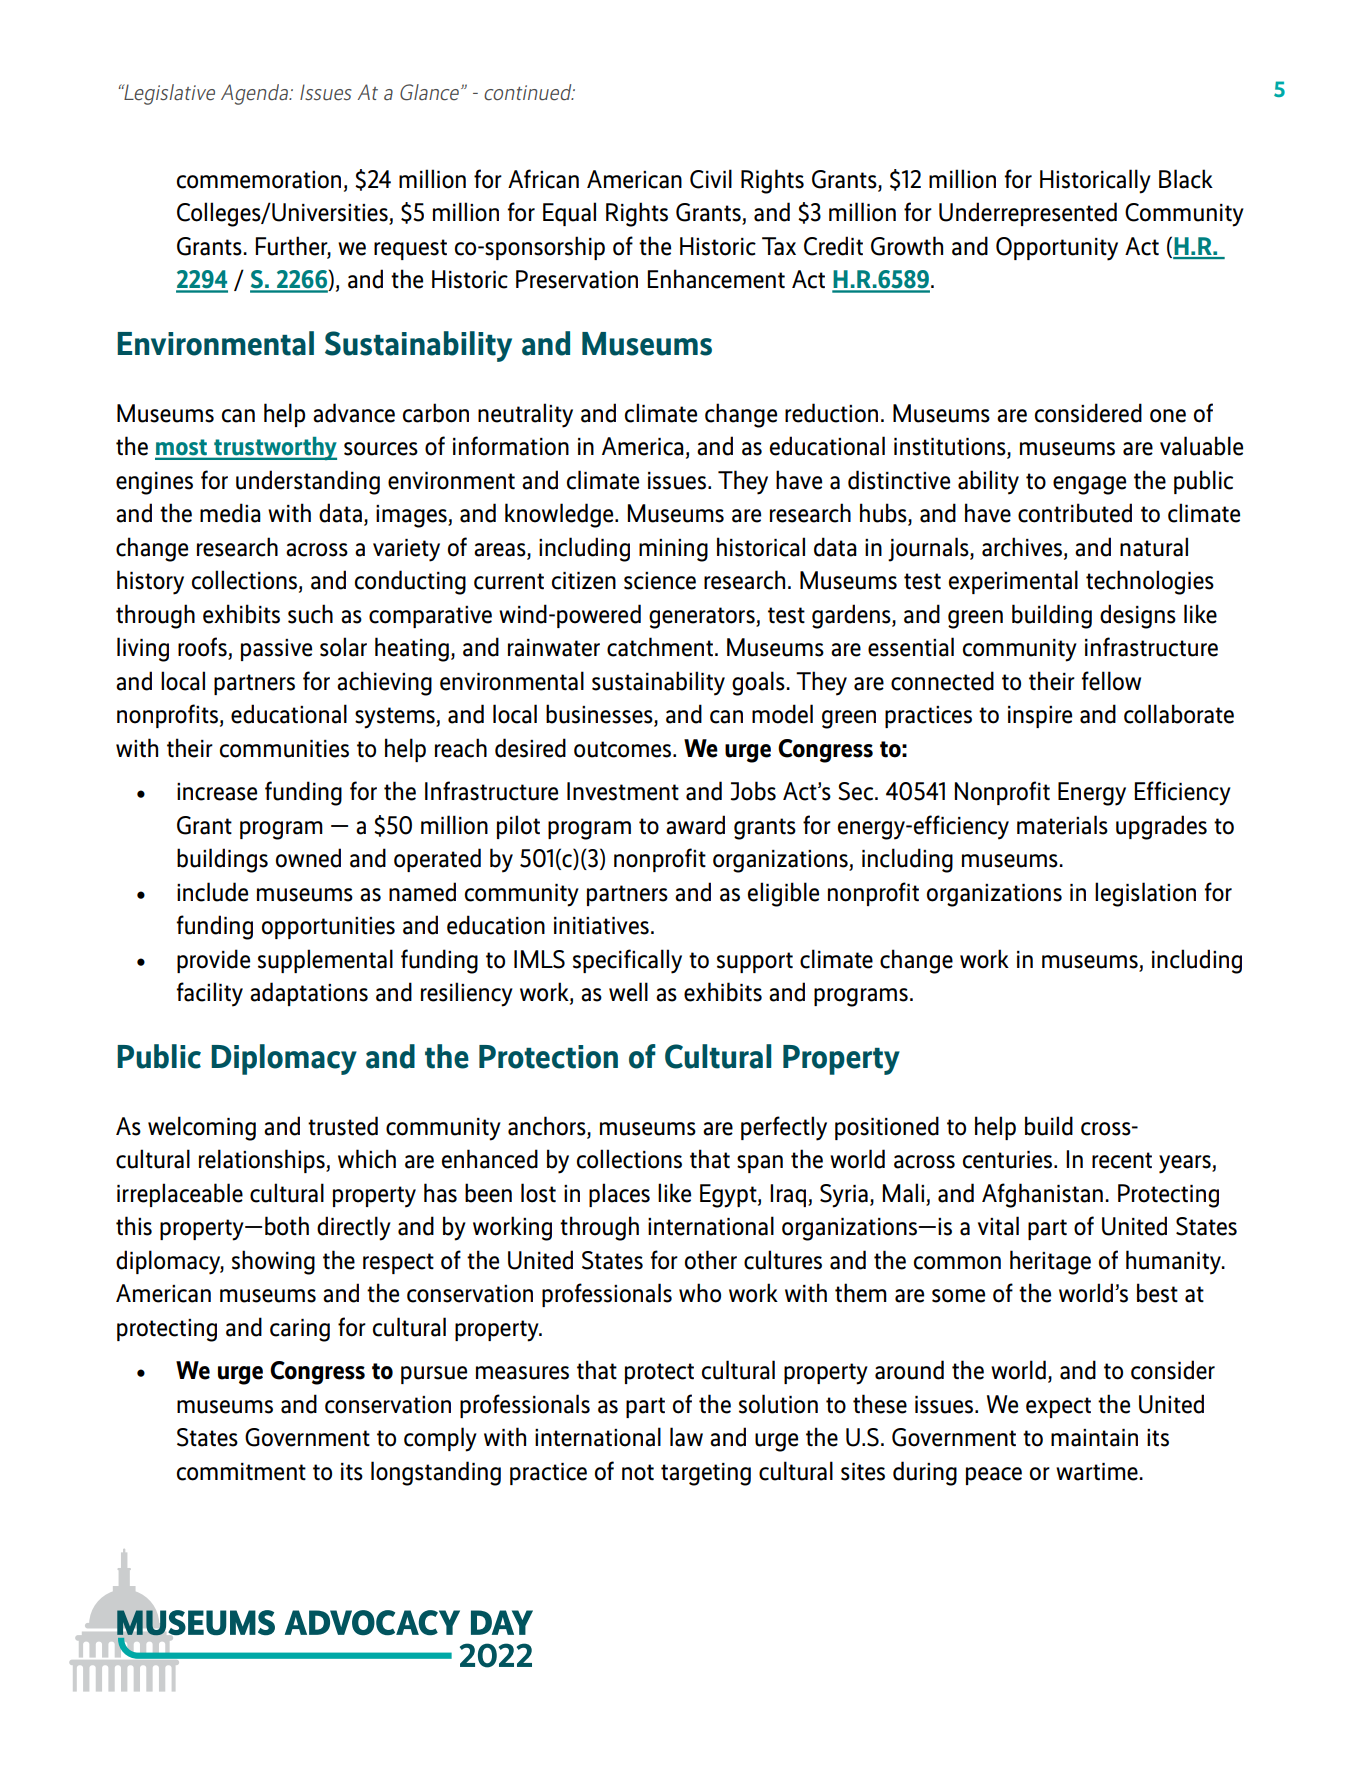 The image size is (1366, 1767). I want to click on materials, so click(1062, 825).
